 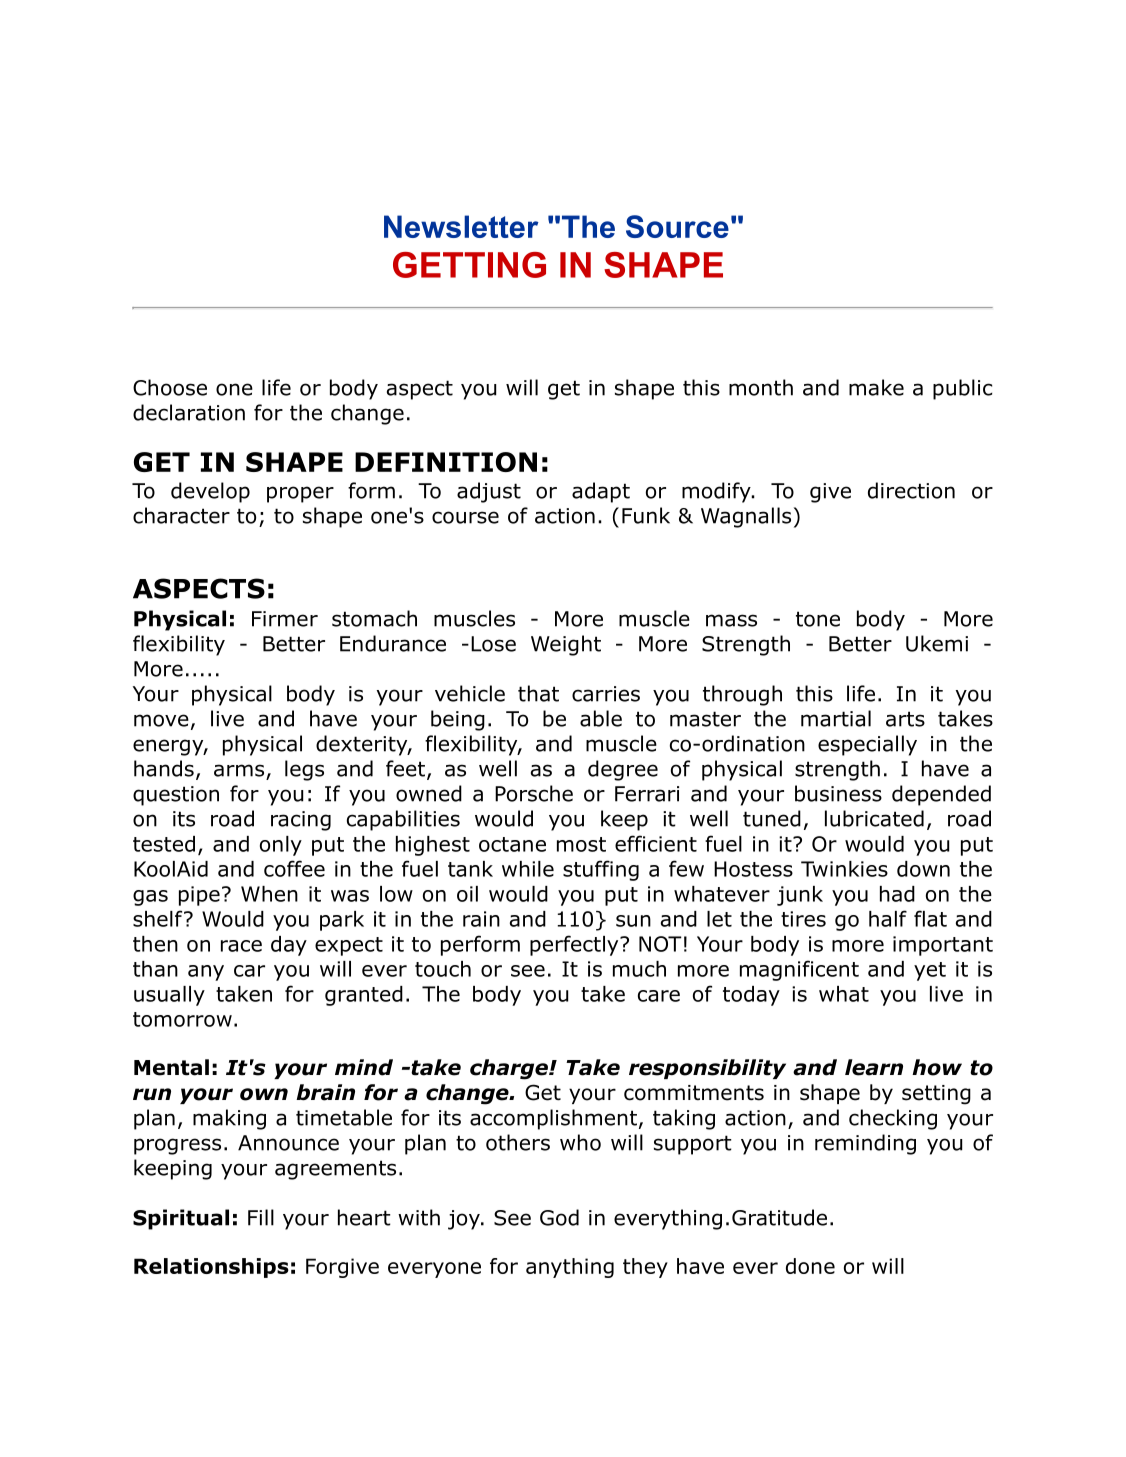 I want to click on half, so click(x=888, y=918).
